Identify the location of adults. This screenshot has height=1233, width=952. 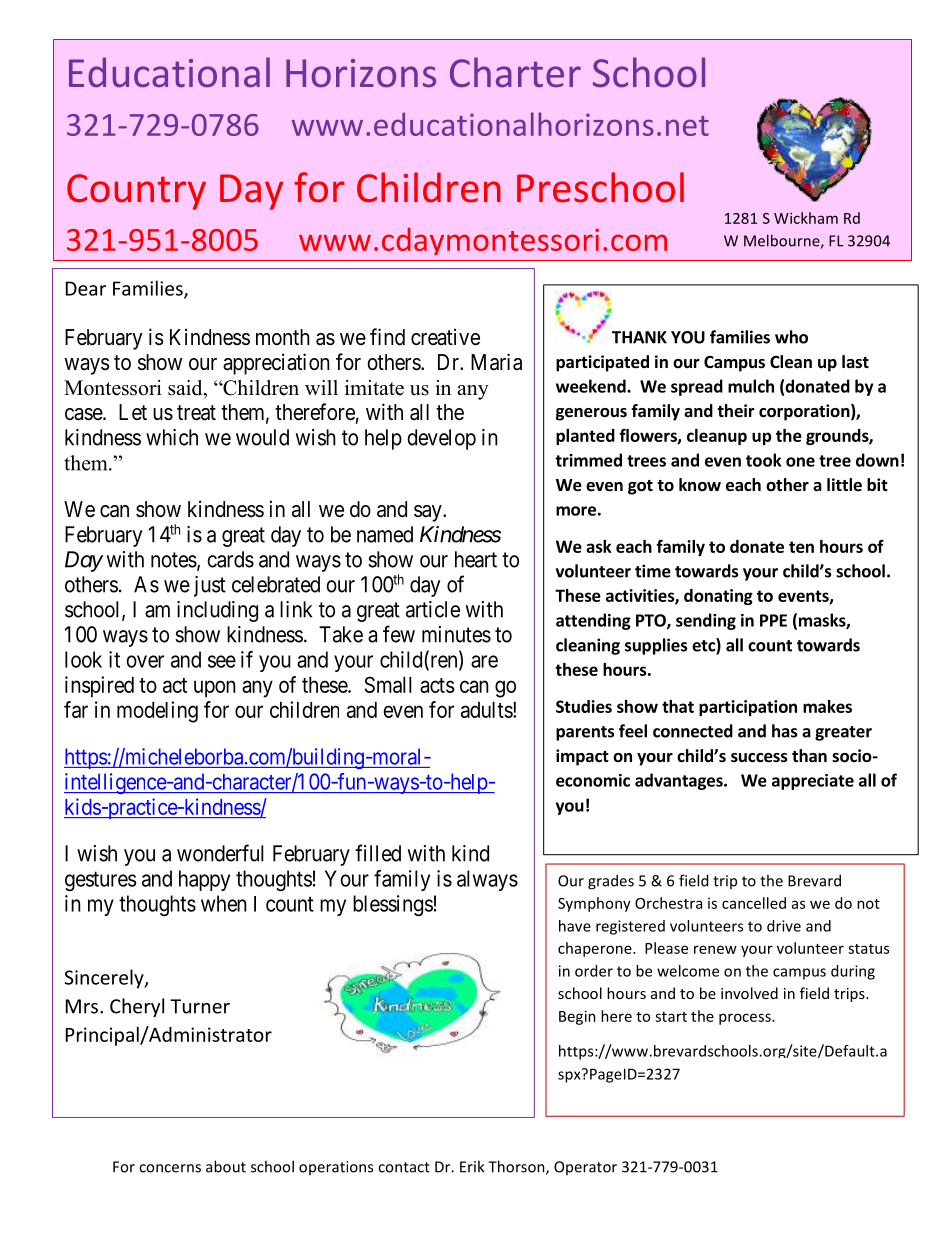
(487, 710).
